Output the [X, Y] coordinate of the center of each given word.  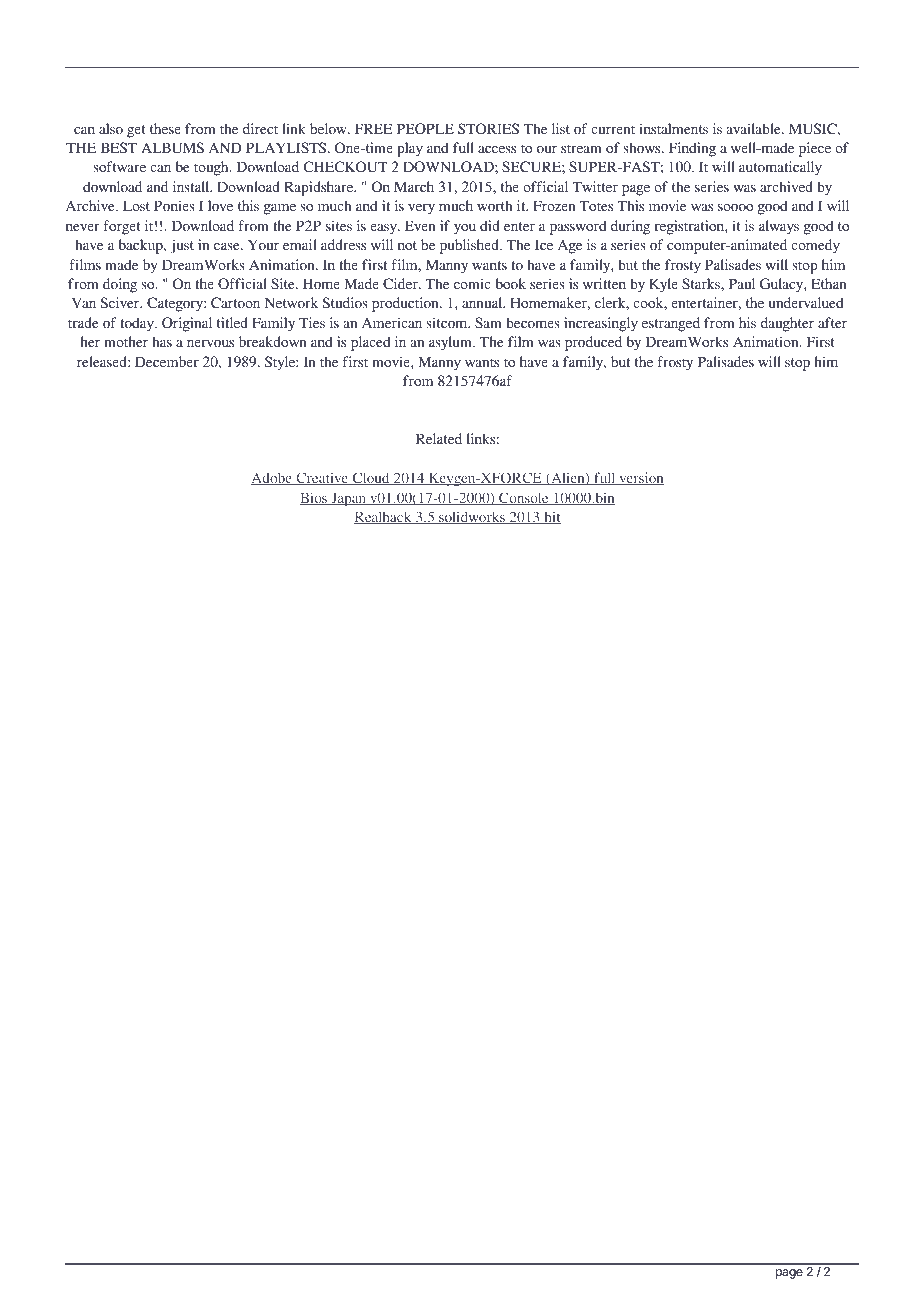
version [640, 478]
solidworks [472, 517]
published [470, 246]
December [167, 361]
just [182, 246]
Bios [314, 498]
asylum [451, 343]
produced [593, 343]
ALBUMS [172, 147]
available [754, 128]
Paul [742, 283]
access [497, 149]
